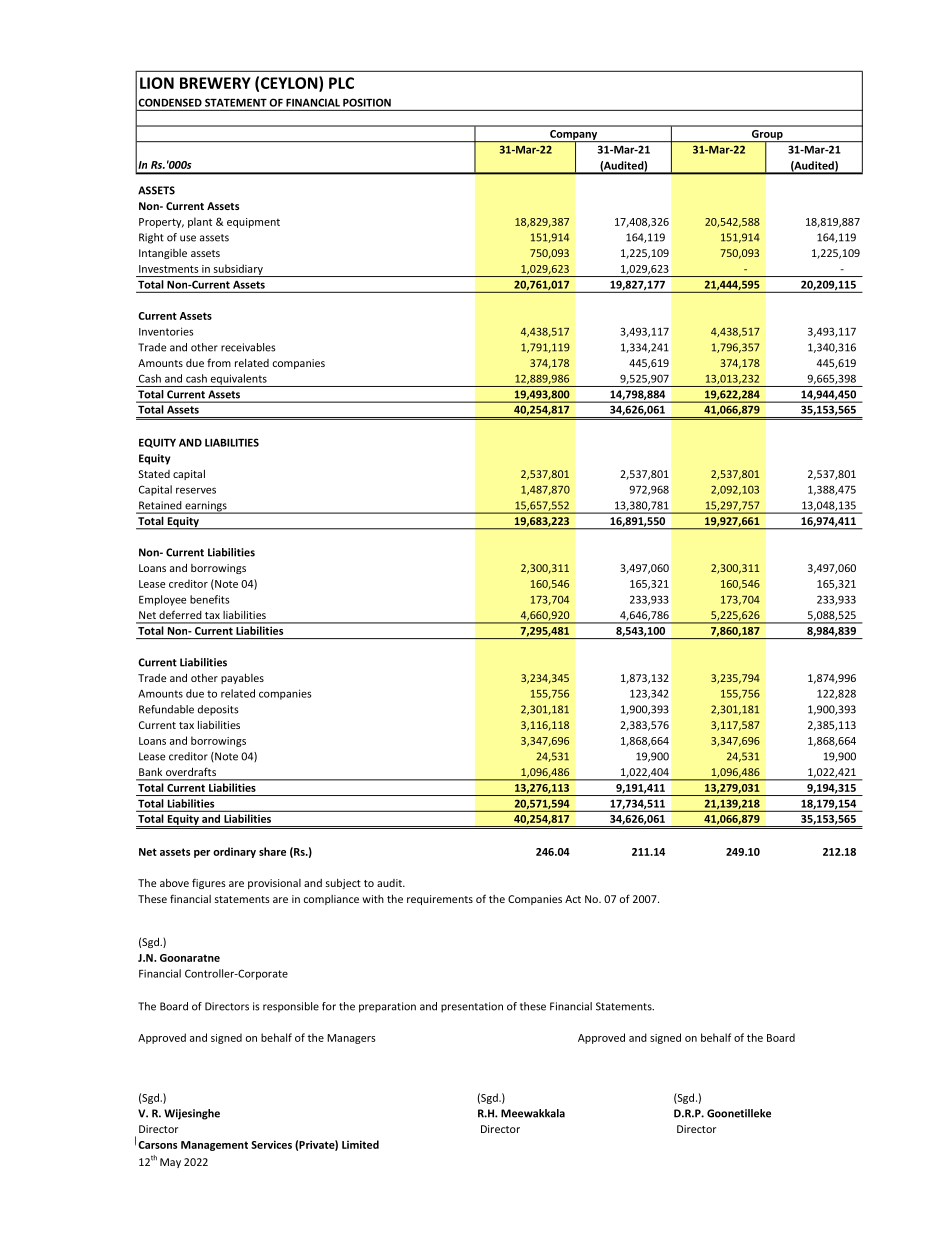 The image size is (952, 1233). I want to click on POSITION, so click(367, 102).
